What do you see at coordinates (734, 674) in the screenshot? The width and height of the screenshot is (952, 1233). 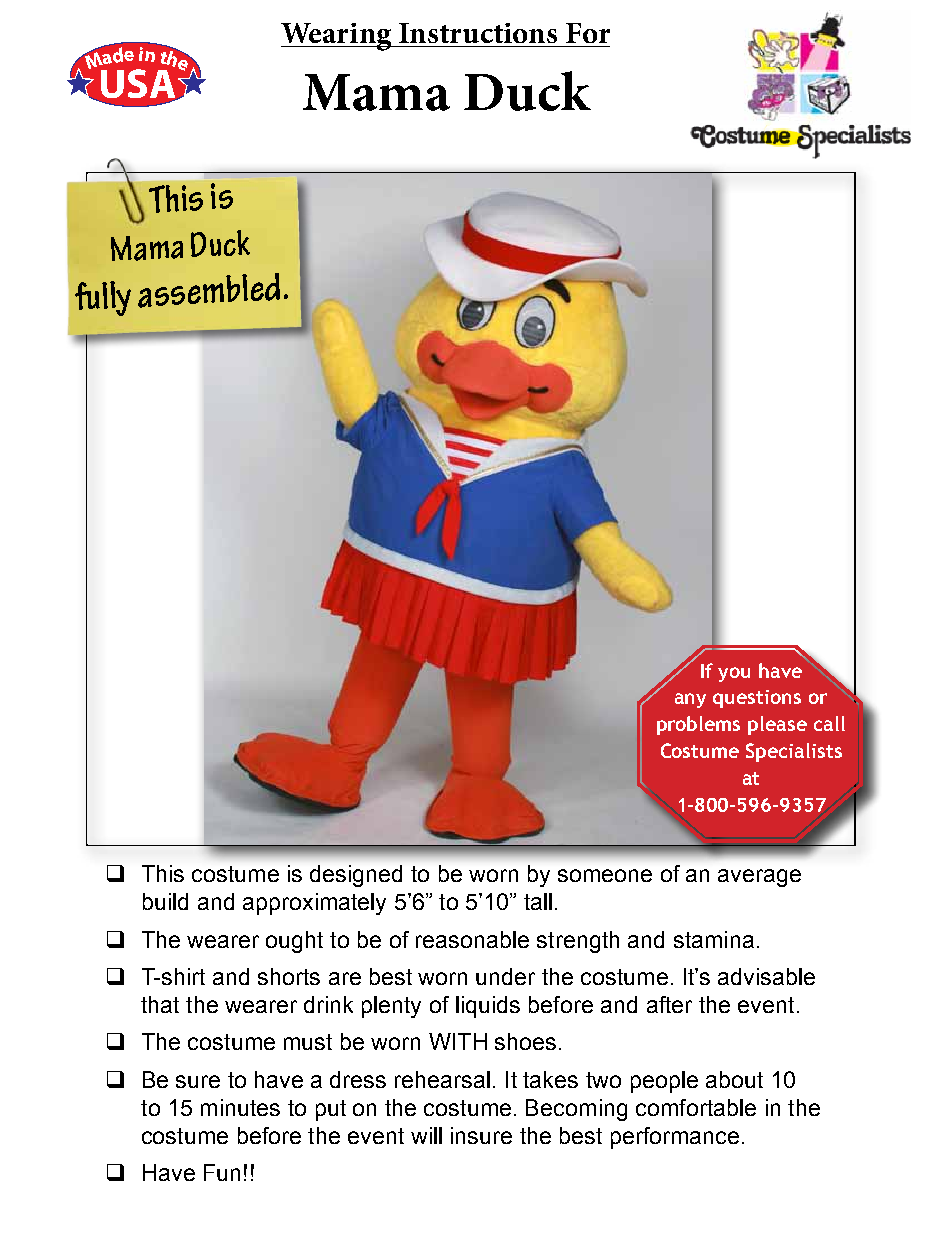 I see `you` at bounding box center [734, 674].
